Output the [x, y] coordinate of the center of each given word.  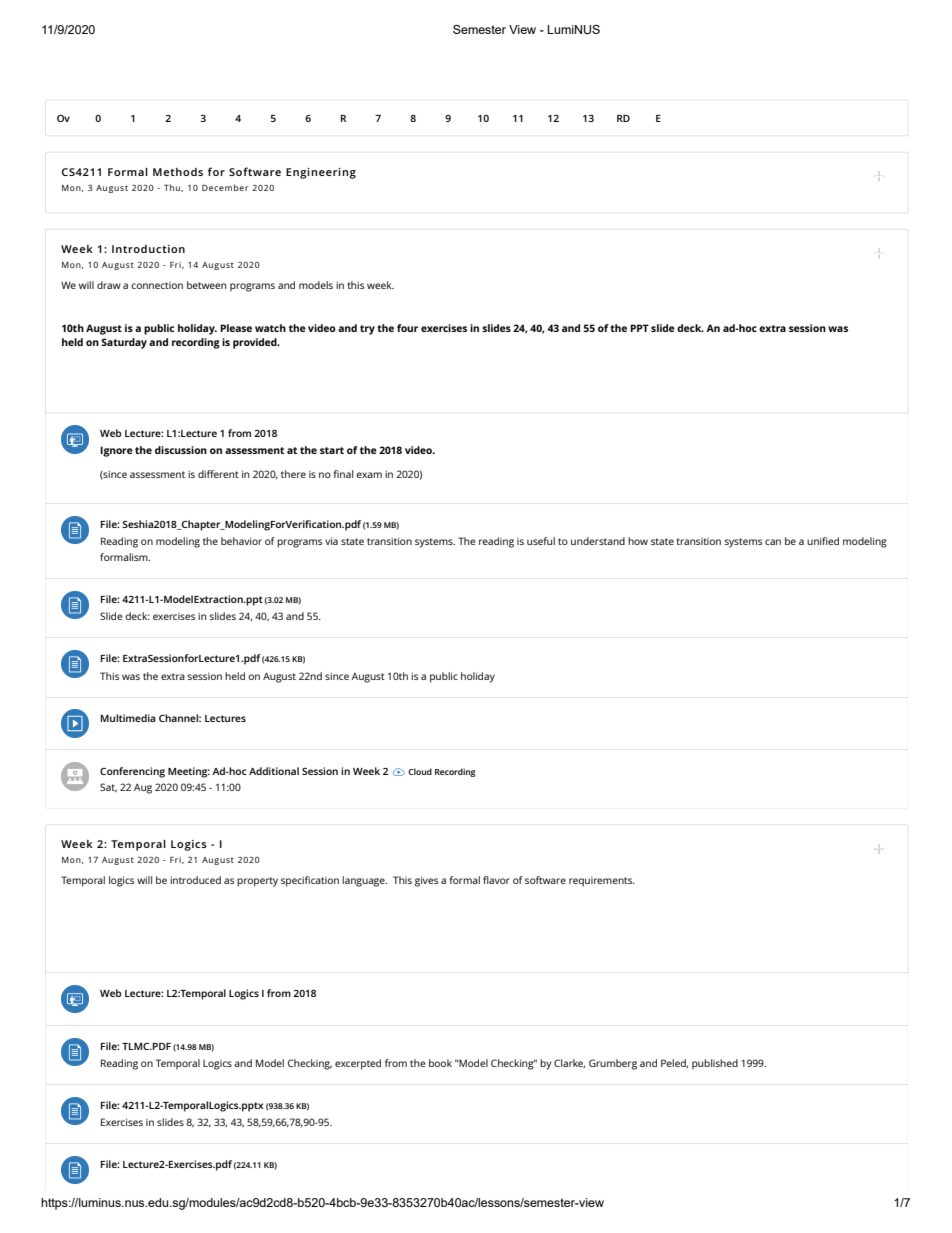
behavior [241, 541]
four [407, 328]
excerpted [358, 1064]
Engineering [321, 173]
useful [541, 541]
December [225, 187]
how [638, 541]
